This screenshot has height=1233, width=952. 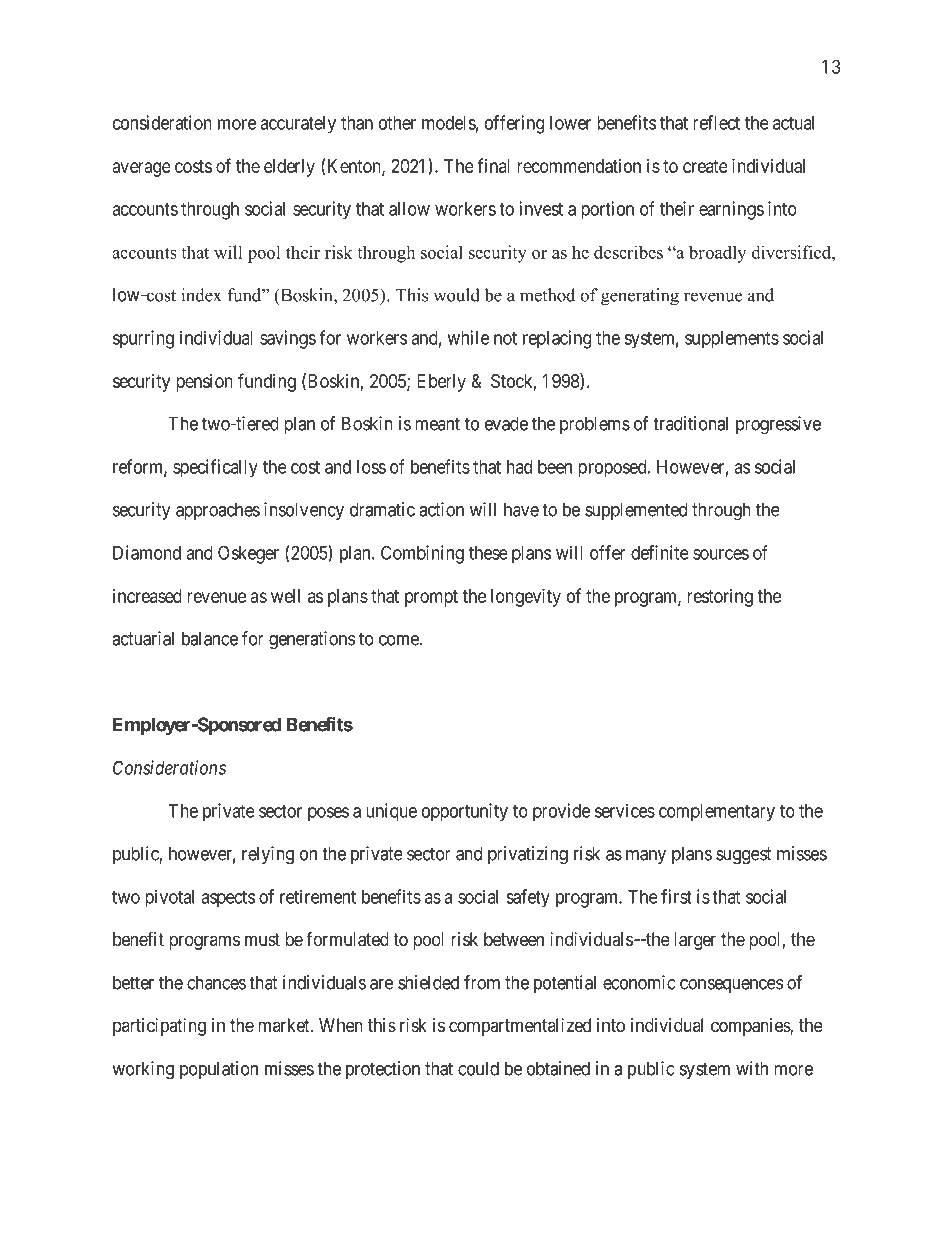 I want to click on create, so click(x=705, y=166).
